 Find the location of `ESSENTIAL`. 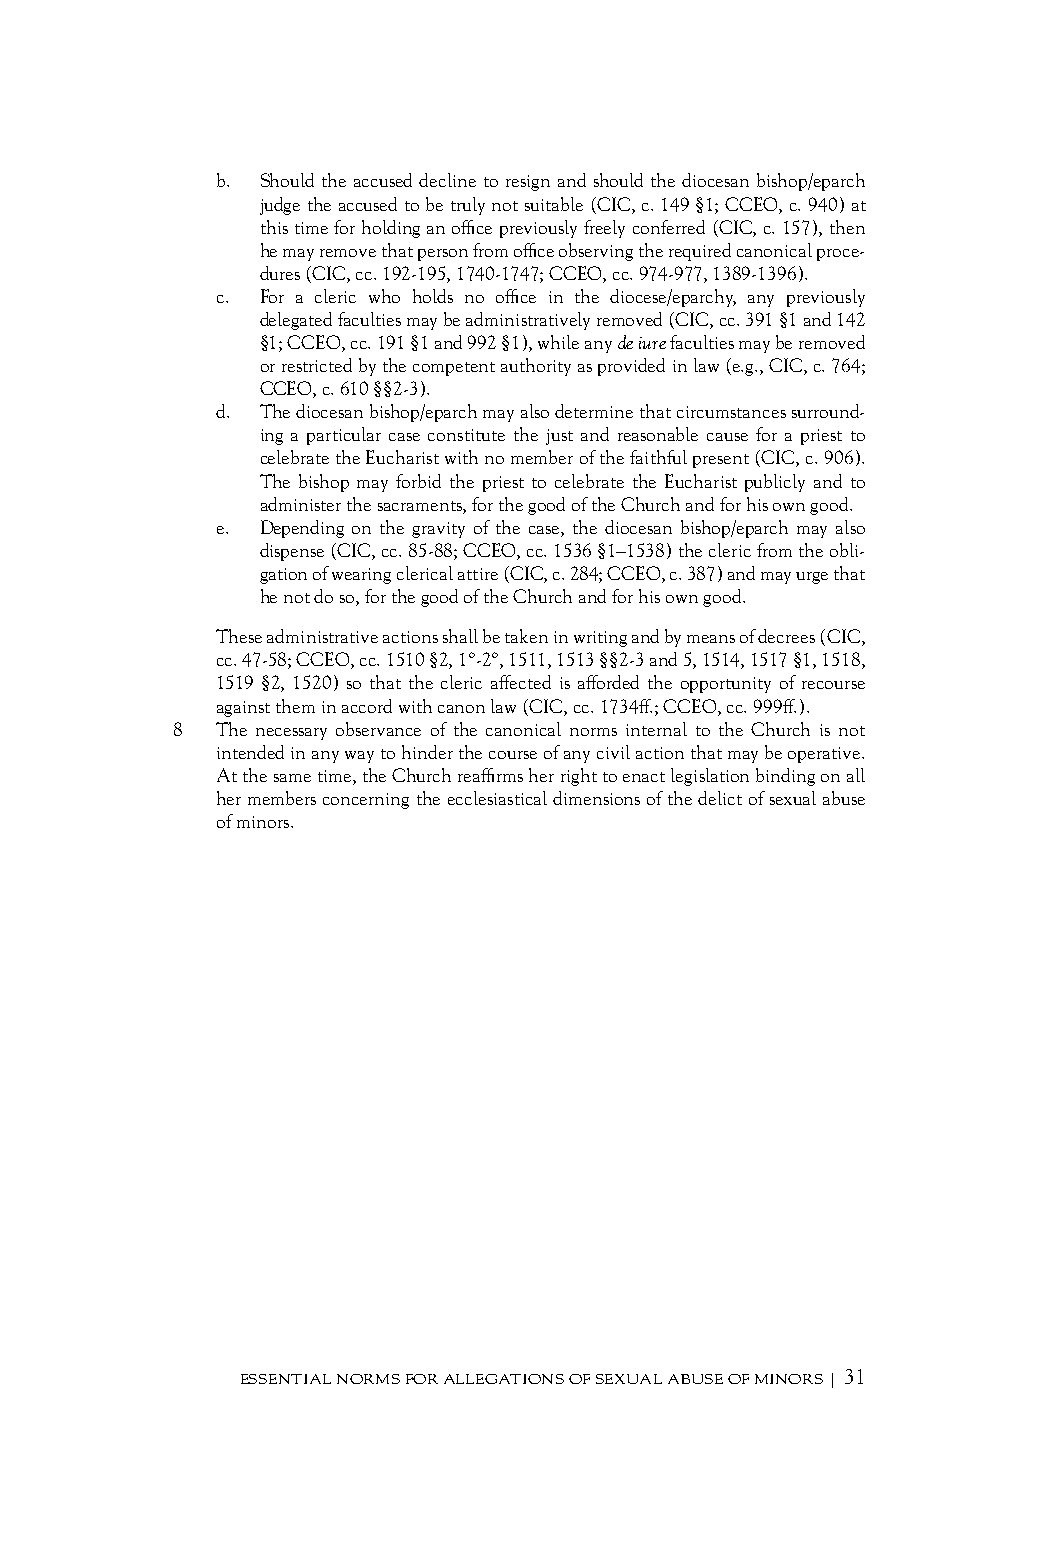

ESSENTIAL is located at coordinates (286, 1379).
